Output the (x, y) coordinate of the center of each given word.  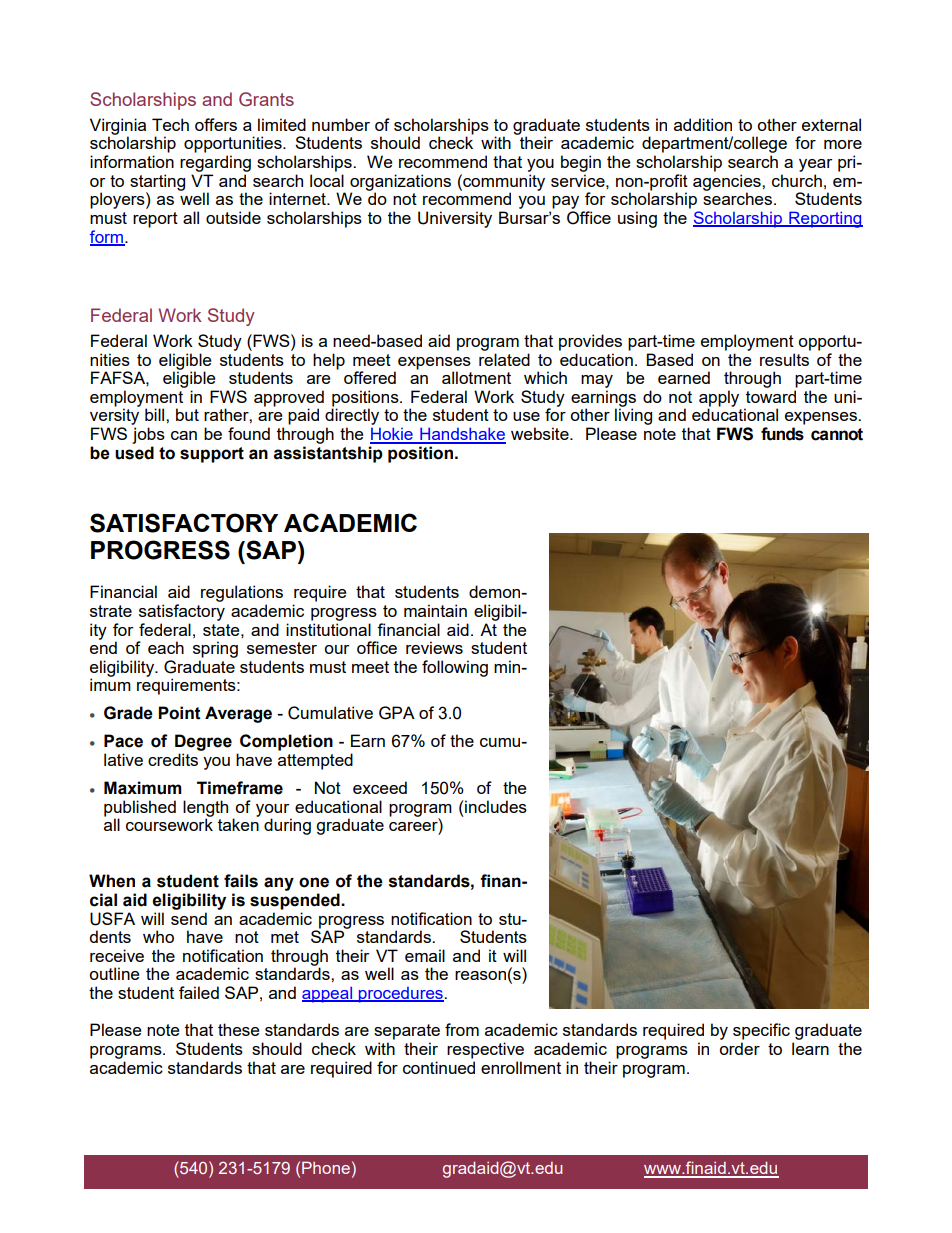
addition (703, 124)
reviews (434, 647)
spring (215, 649)
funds (782, 434)
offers (216, 124)
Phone (326, 1167)
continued (439, 1067)
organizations (400, 183)
